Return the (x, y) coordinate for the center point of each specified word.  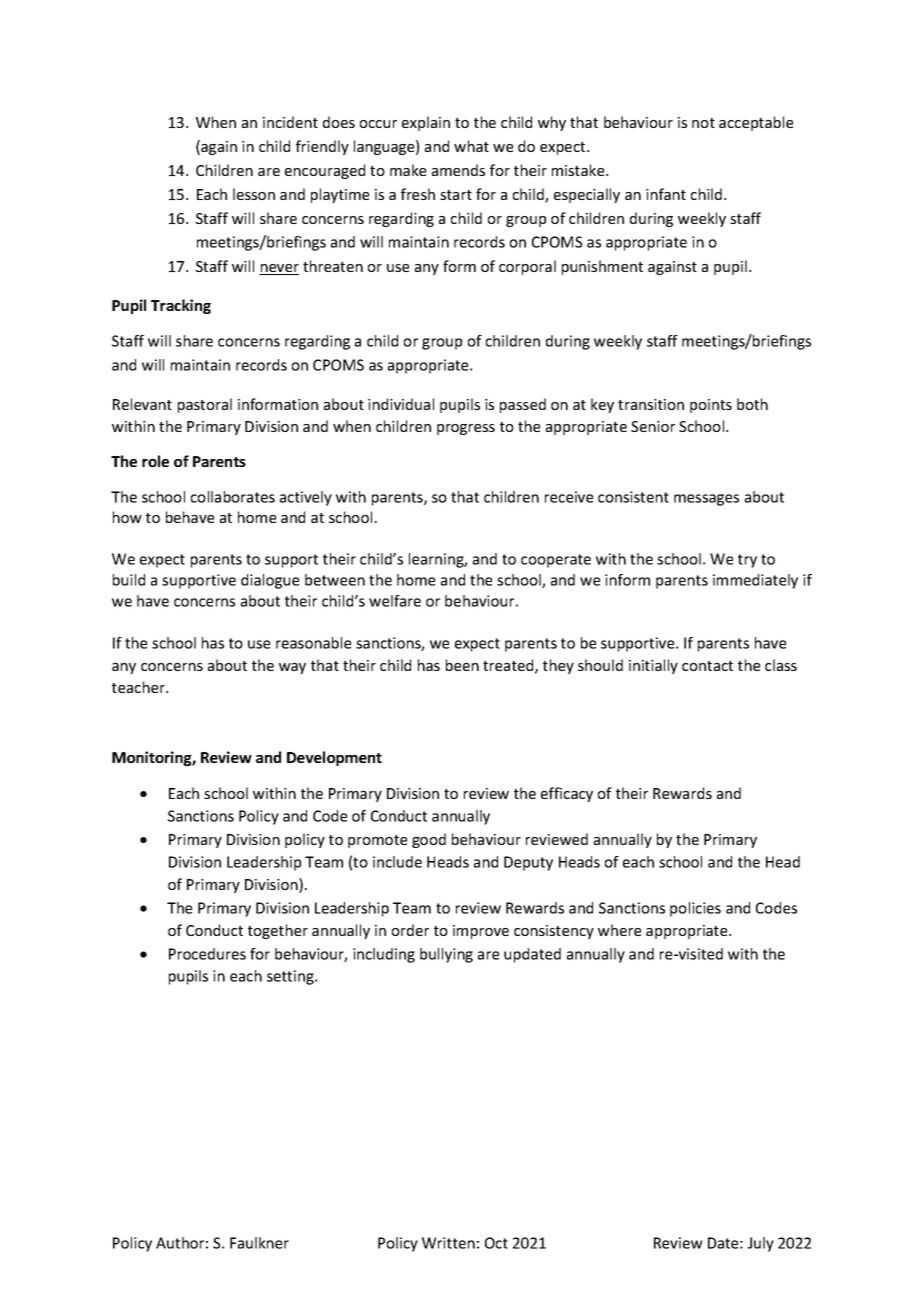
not (703, 123)
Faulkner (259, 1243)
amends (458, 170)
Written (448, 1243)
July (761, 1244)
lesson (254, 194)
